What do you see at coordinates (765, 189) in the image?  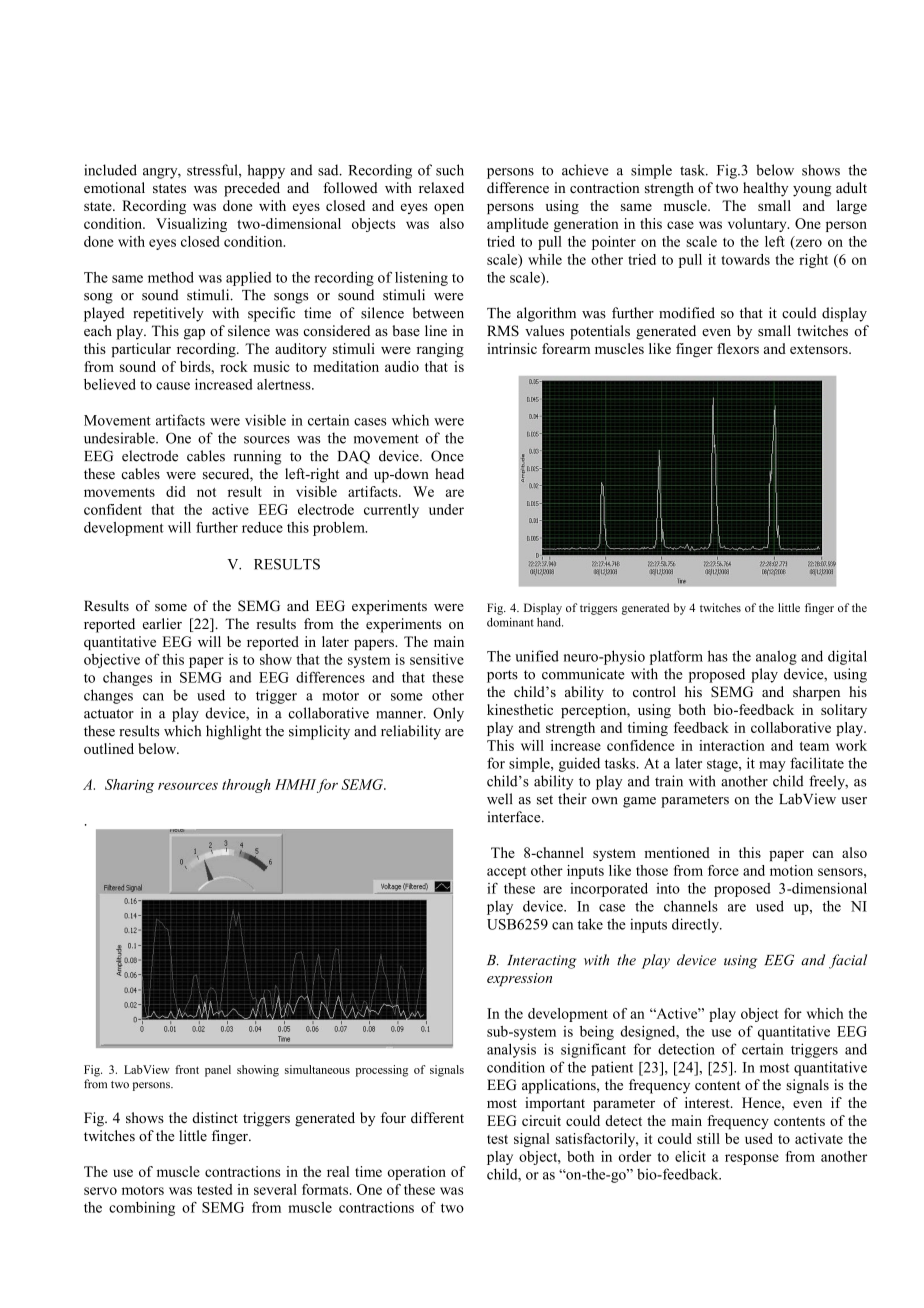 I see `healthy` at bounding box center [765, 189].
